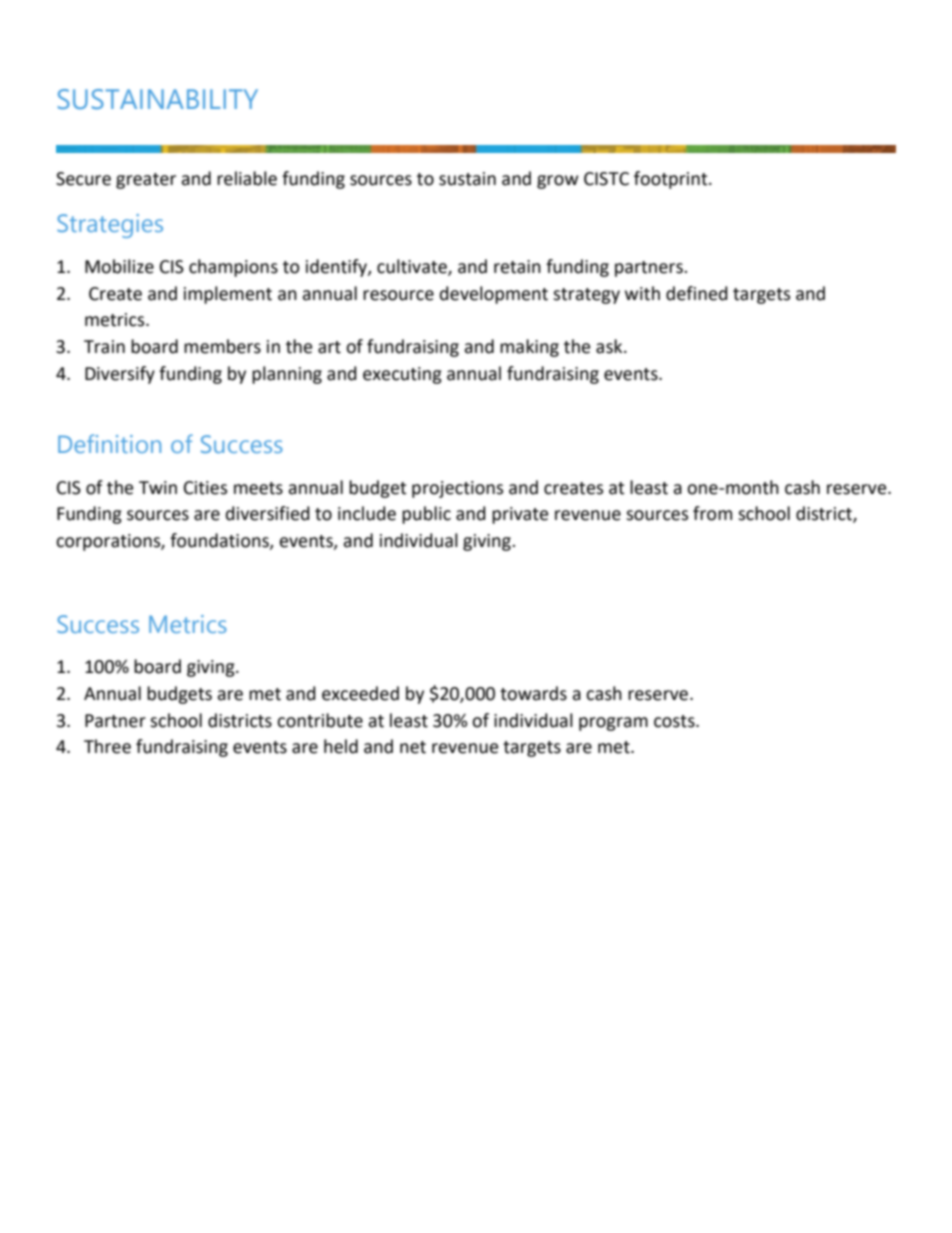 This screenshot has width=952, height=1233. Describe the element at coordinates (146, 181) in the screenshot. I see `greater` at that location.
